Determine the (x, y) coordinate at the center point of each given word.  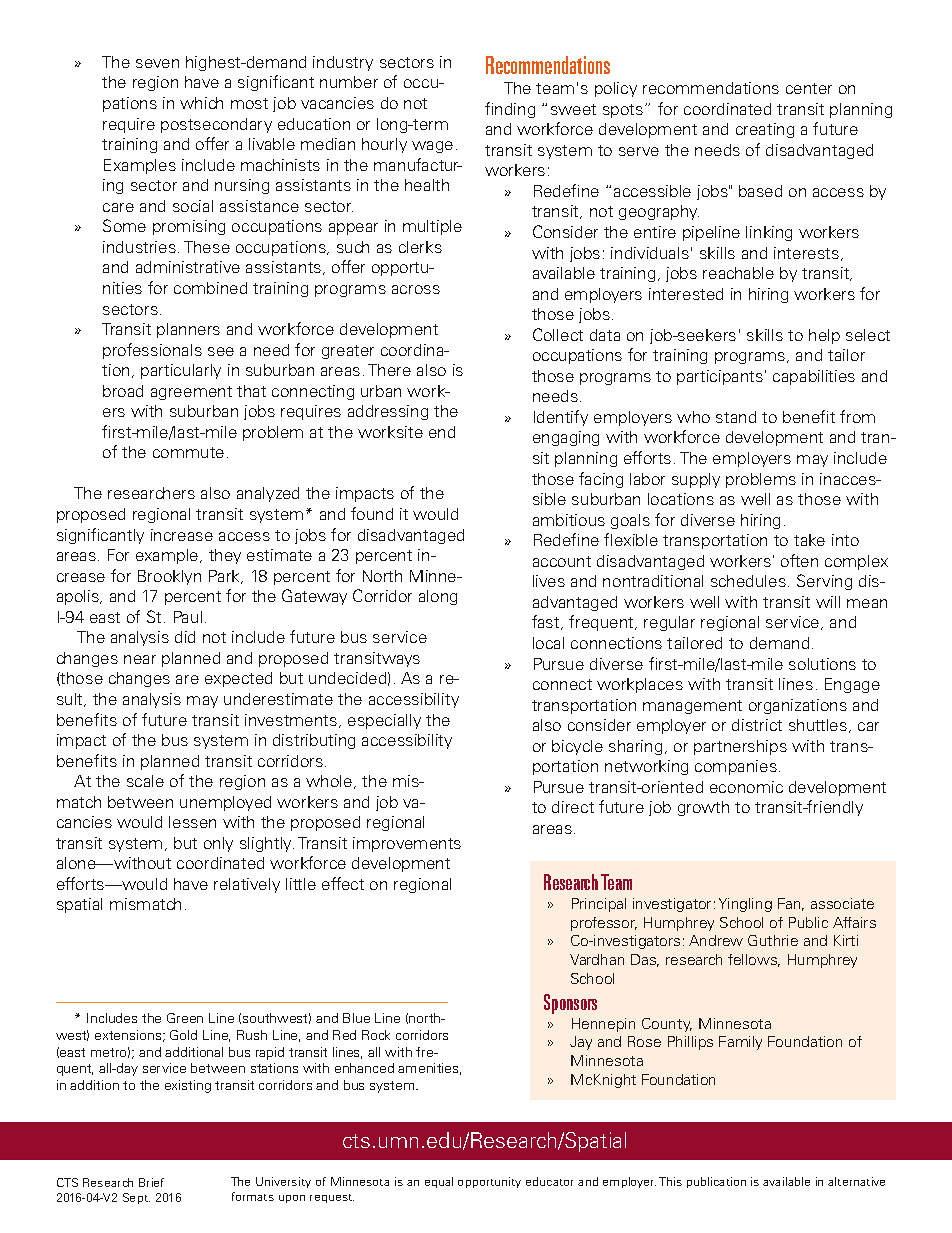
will (828, 602)
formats (253, 1196)
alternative (856, 1181)
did (185, 637)
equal (439, 1182)
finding (510, 110)
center (809, 88)
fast (547, 622)
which (201, 103)
